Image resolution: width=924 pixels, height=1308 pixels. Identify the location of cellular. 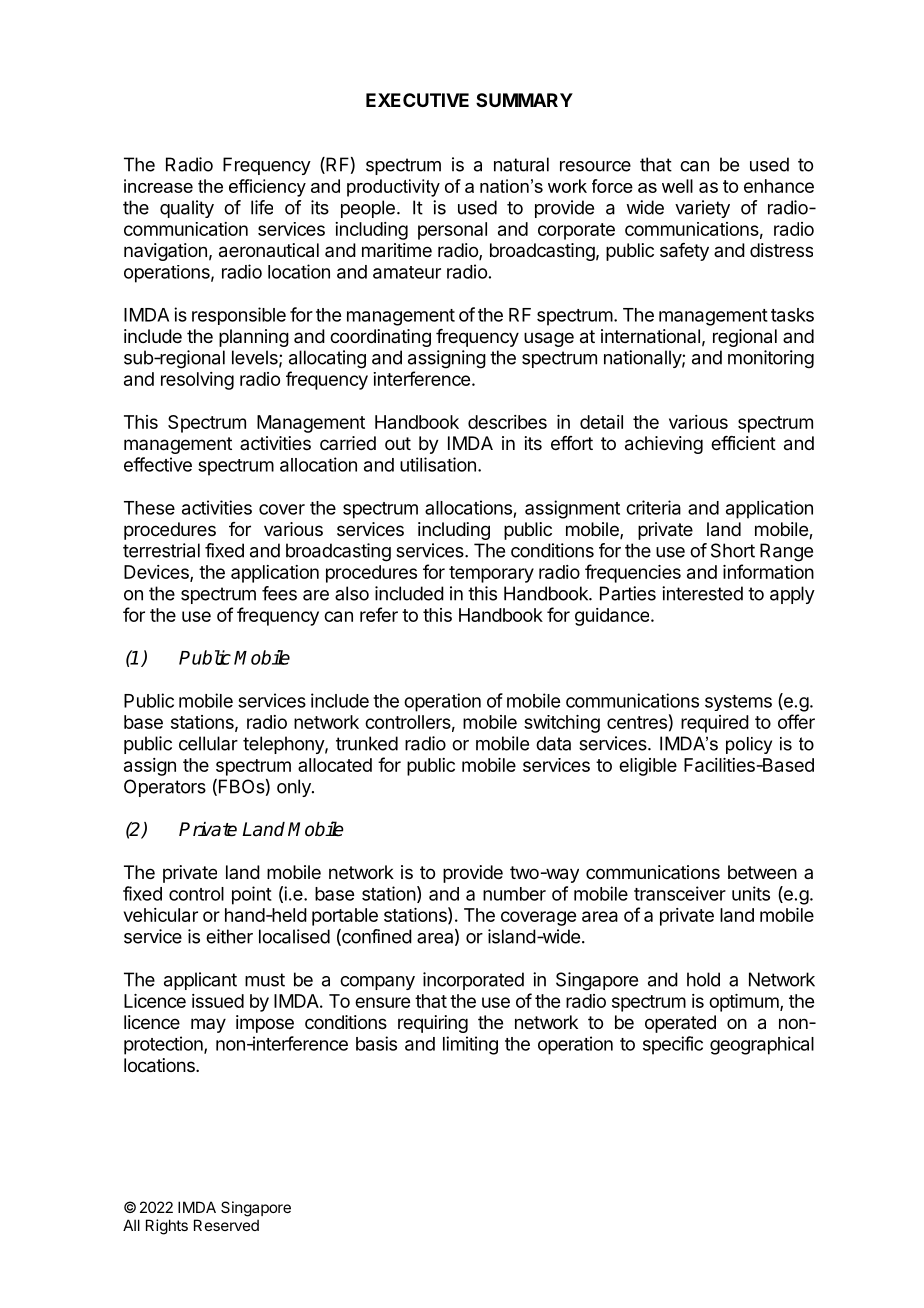
(208, 743).
